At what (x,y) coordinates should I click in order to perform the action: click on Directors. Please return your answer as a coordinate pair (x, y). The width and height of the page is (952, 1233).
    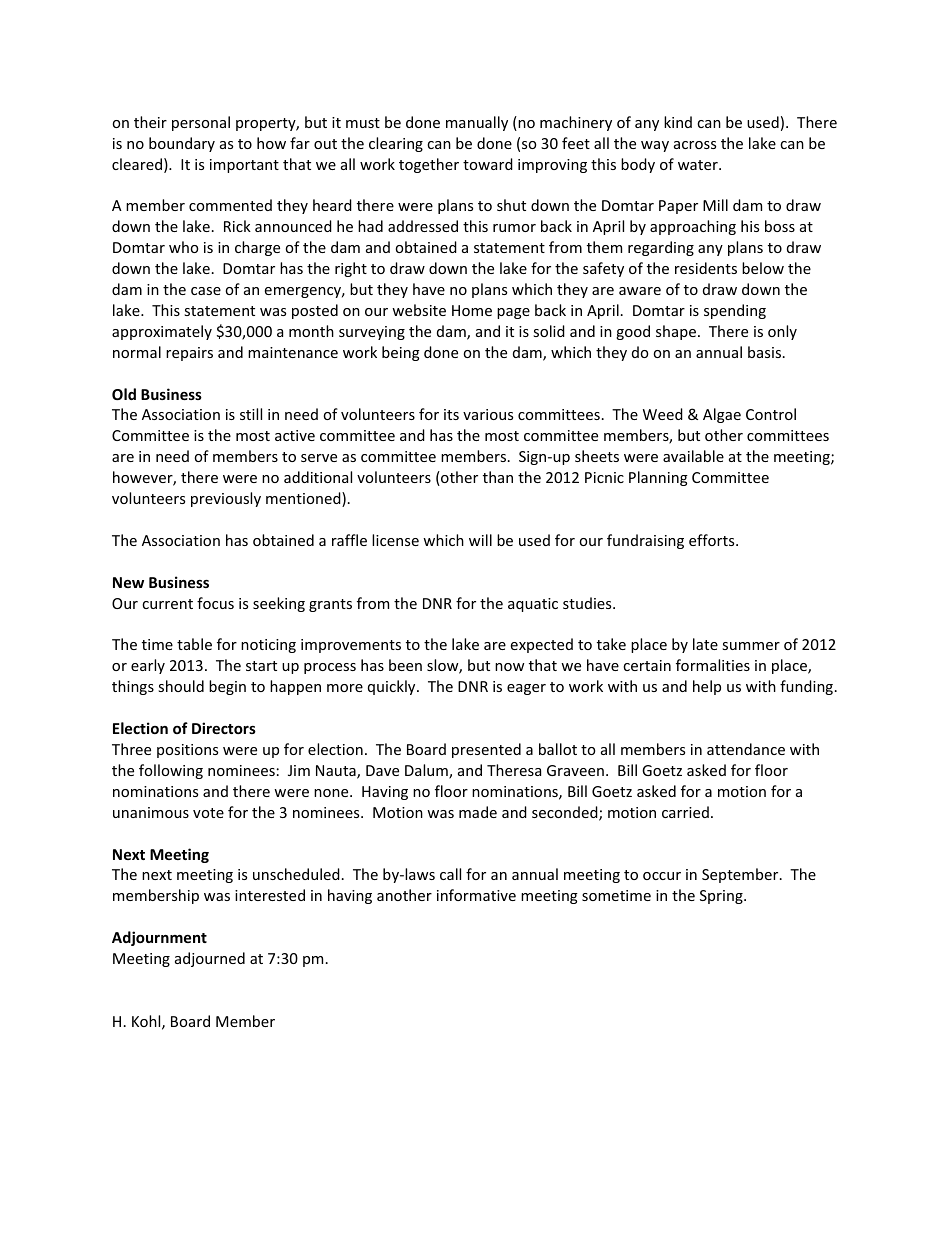
    Looking at the image, I should click on (224, 728).
